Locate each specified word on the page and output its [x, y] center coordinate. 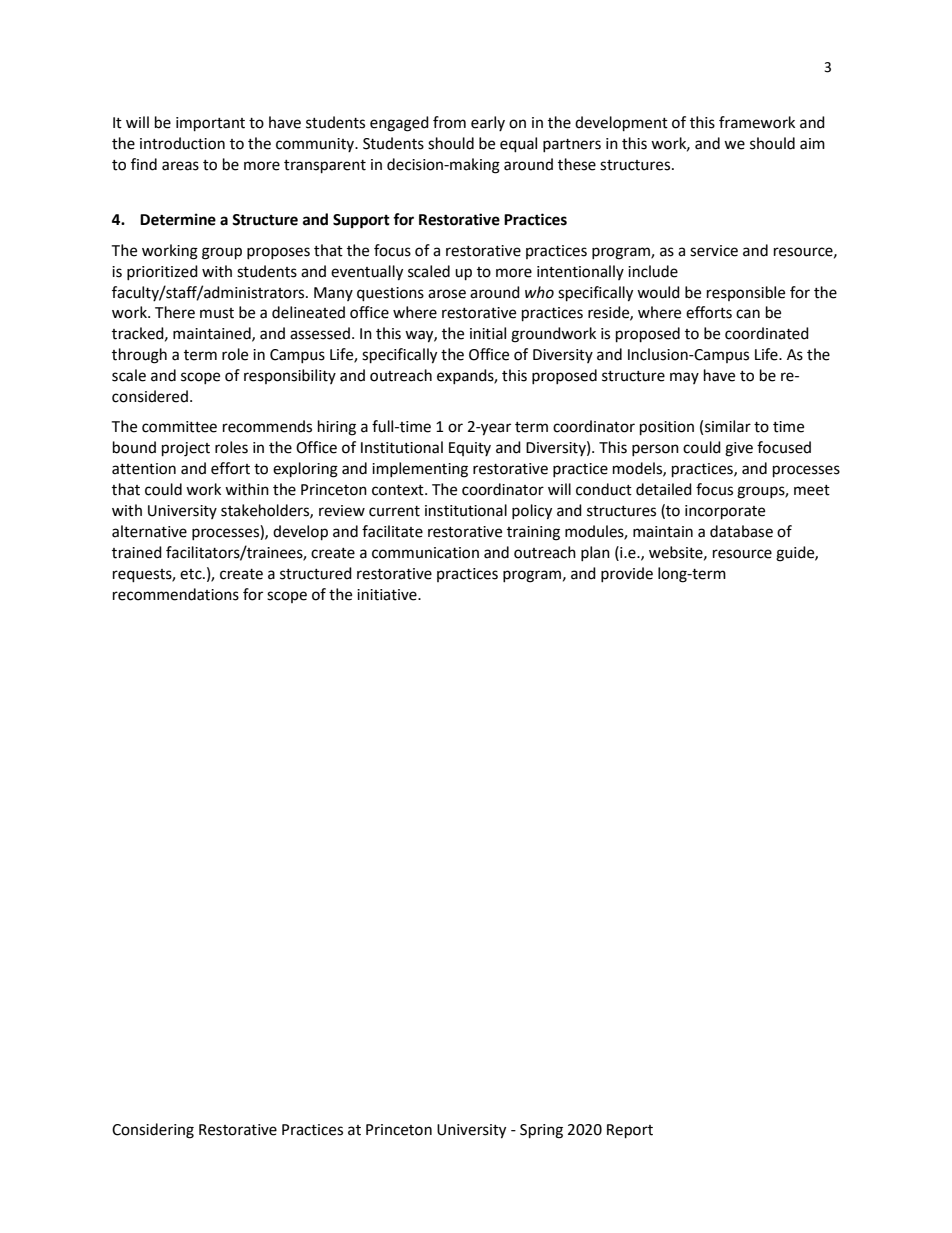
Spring [541, 1131]
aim [812, 144]
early [488, 123]
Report [630, 1131]
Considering [153, 1131]
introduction [182, 143]
